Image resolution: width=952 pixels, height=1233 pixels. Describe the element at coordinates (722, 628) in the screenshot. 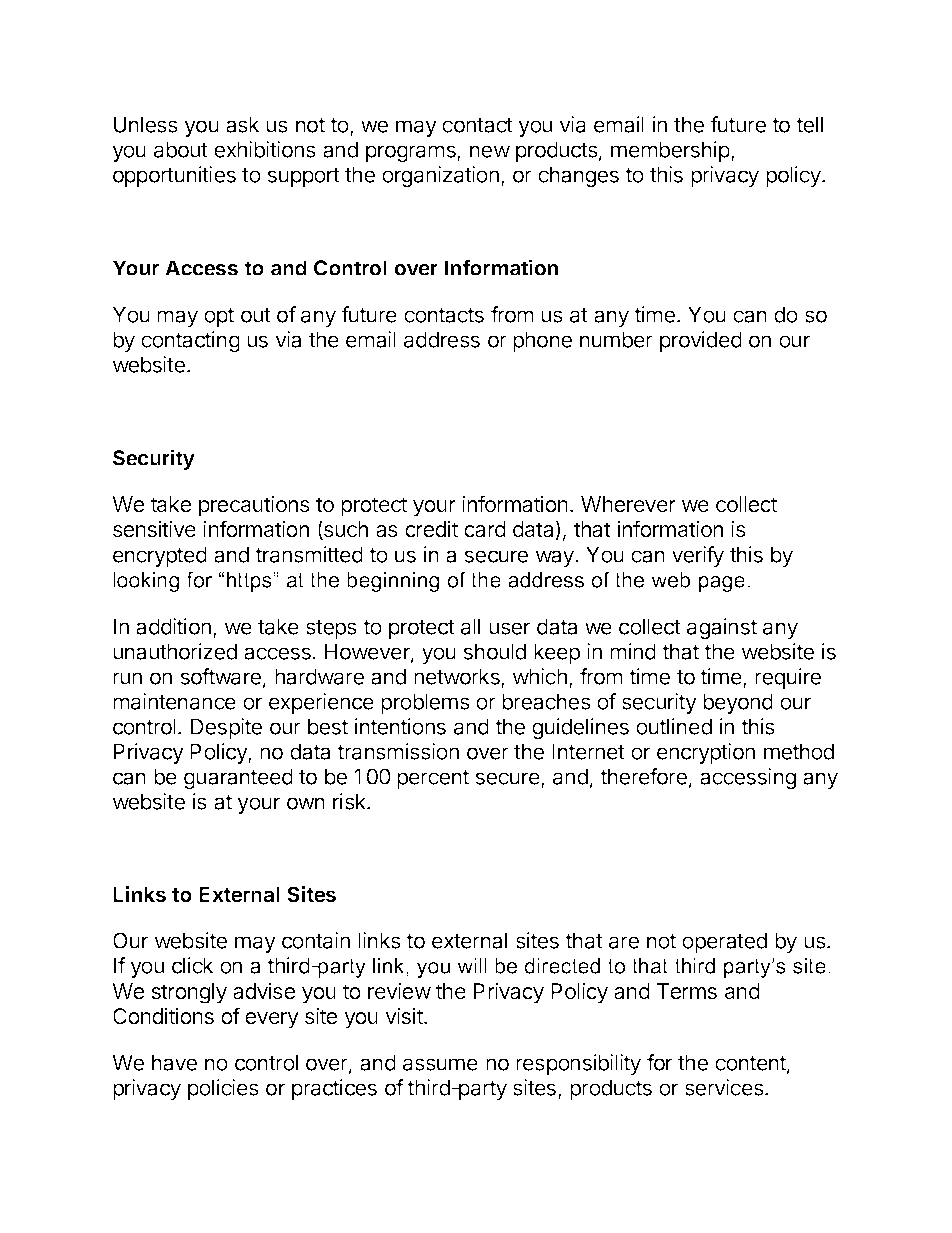

I see `against` at that location.
